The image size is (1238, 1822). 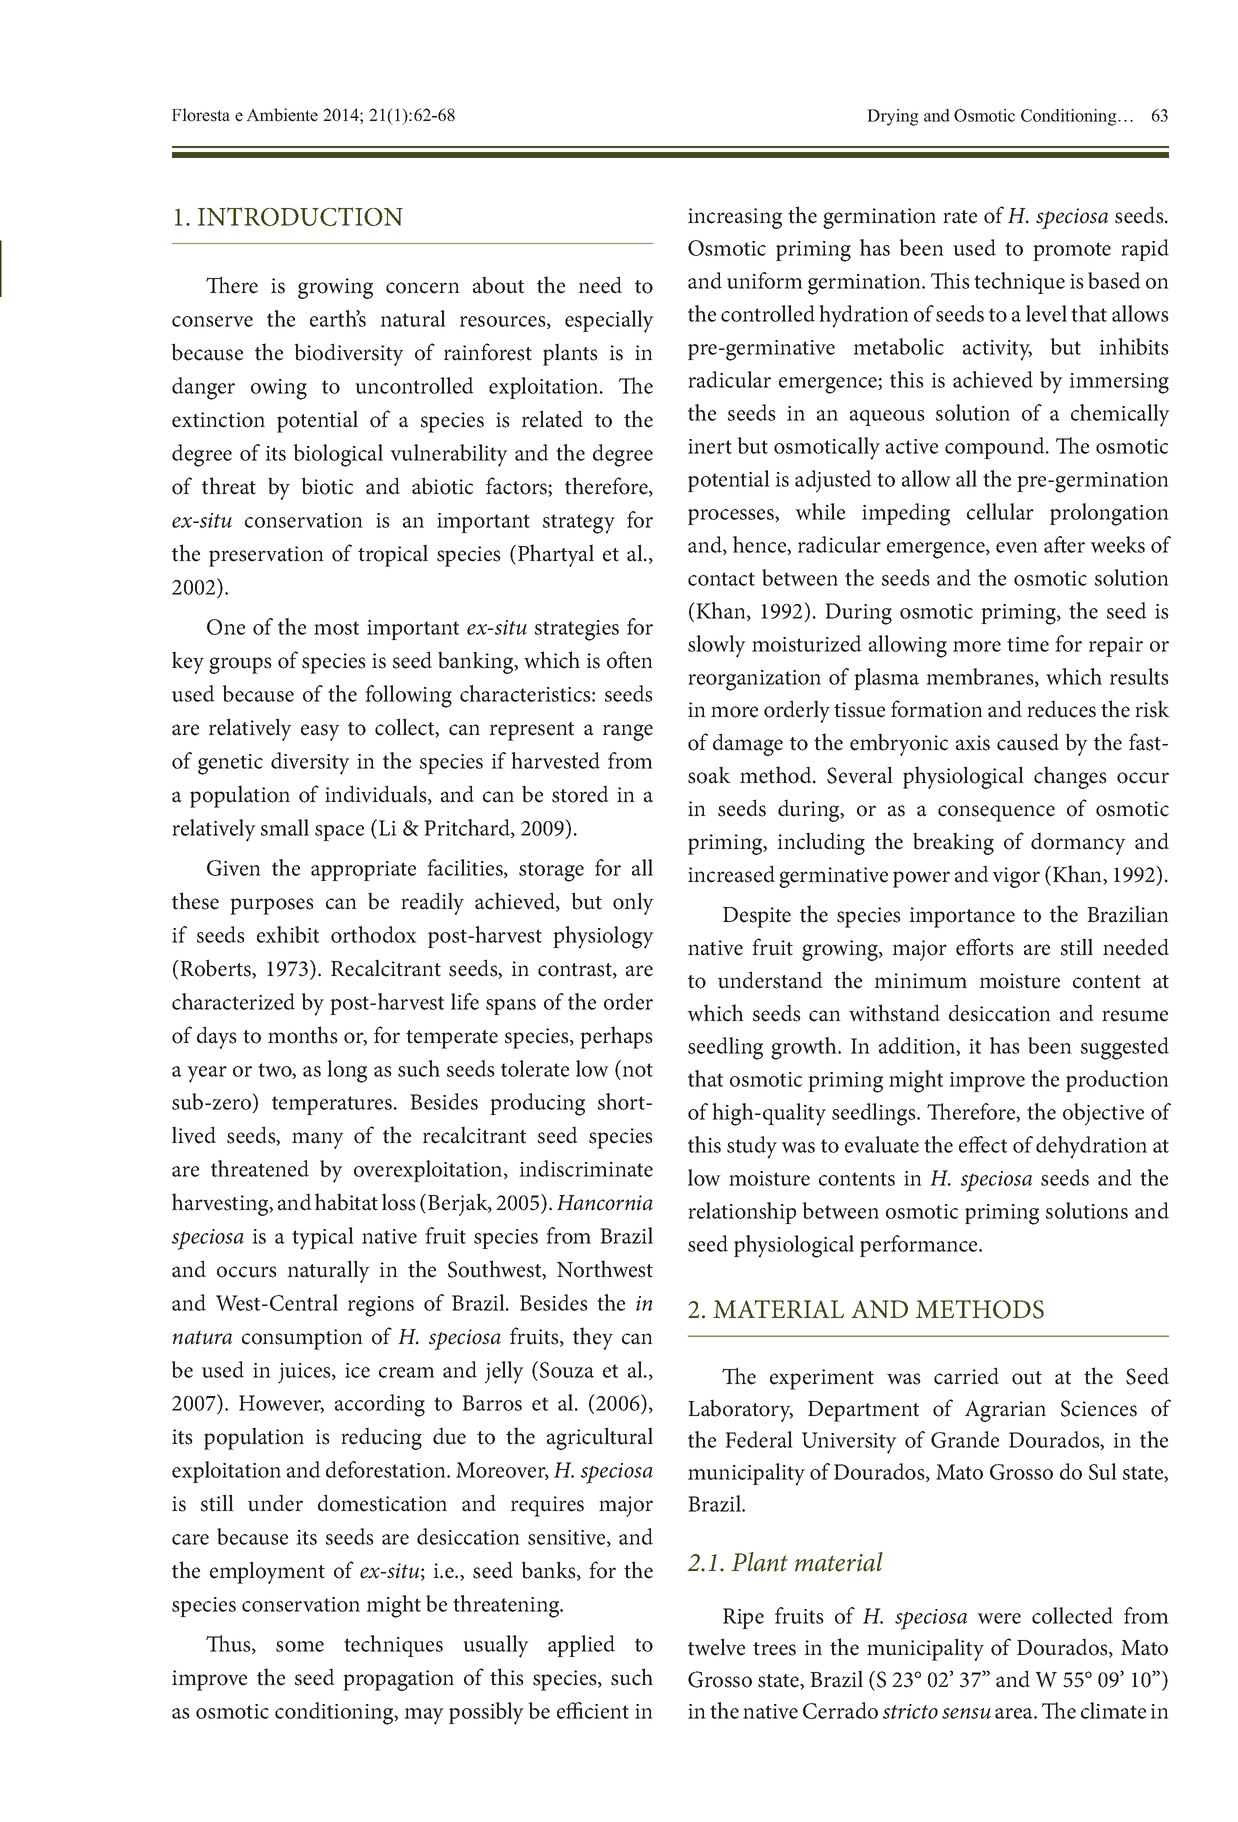 What do you see at coordinates (1016, 877) in the page?
I see `vigor` at bounding box center [1016, 877].
